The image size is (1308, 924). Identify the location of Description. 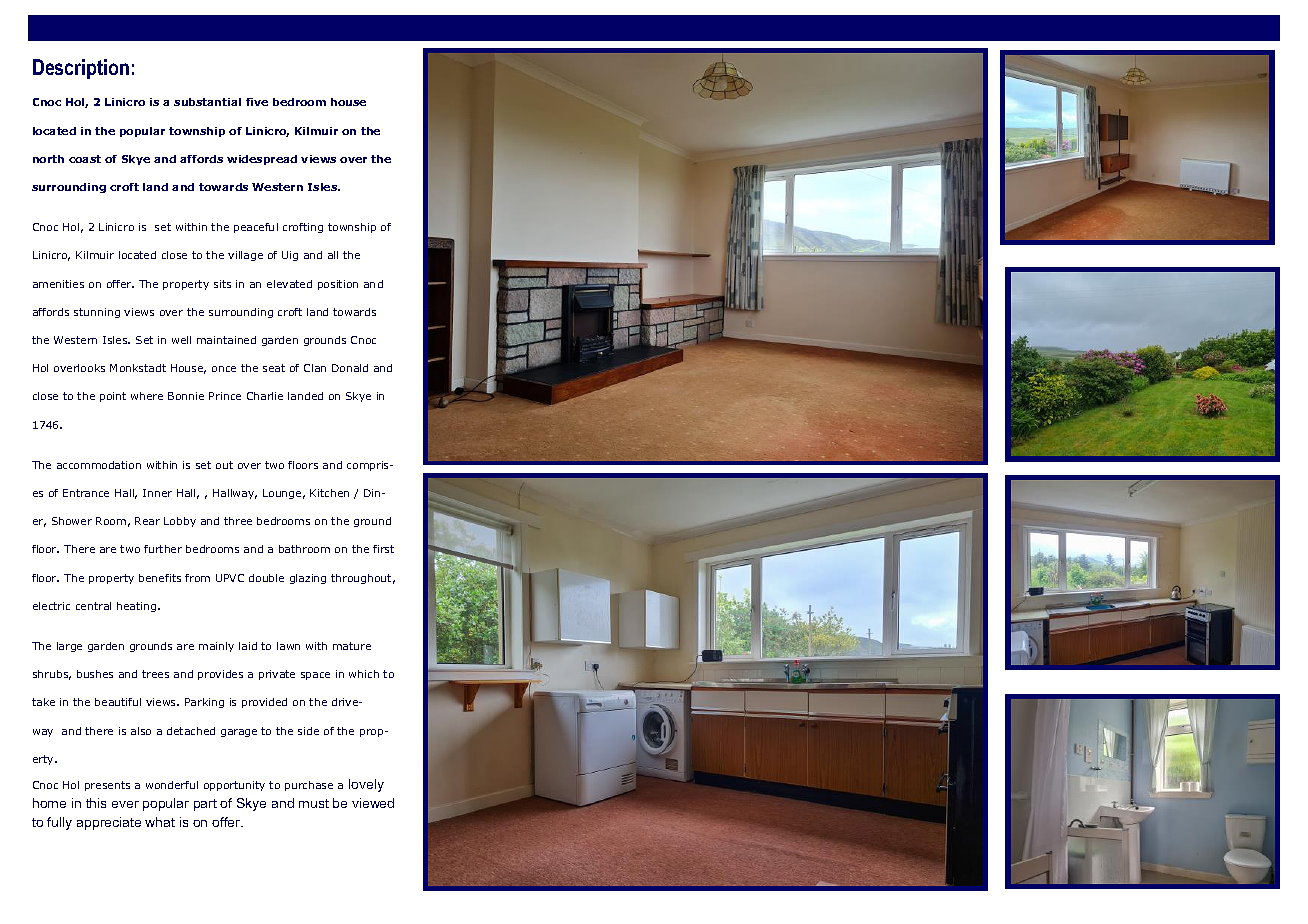
(81, 69).
